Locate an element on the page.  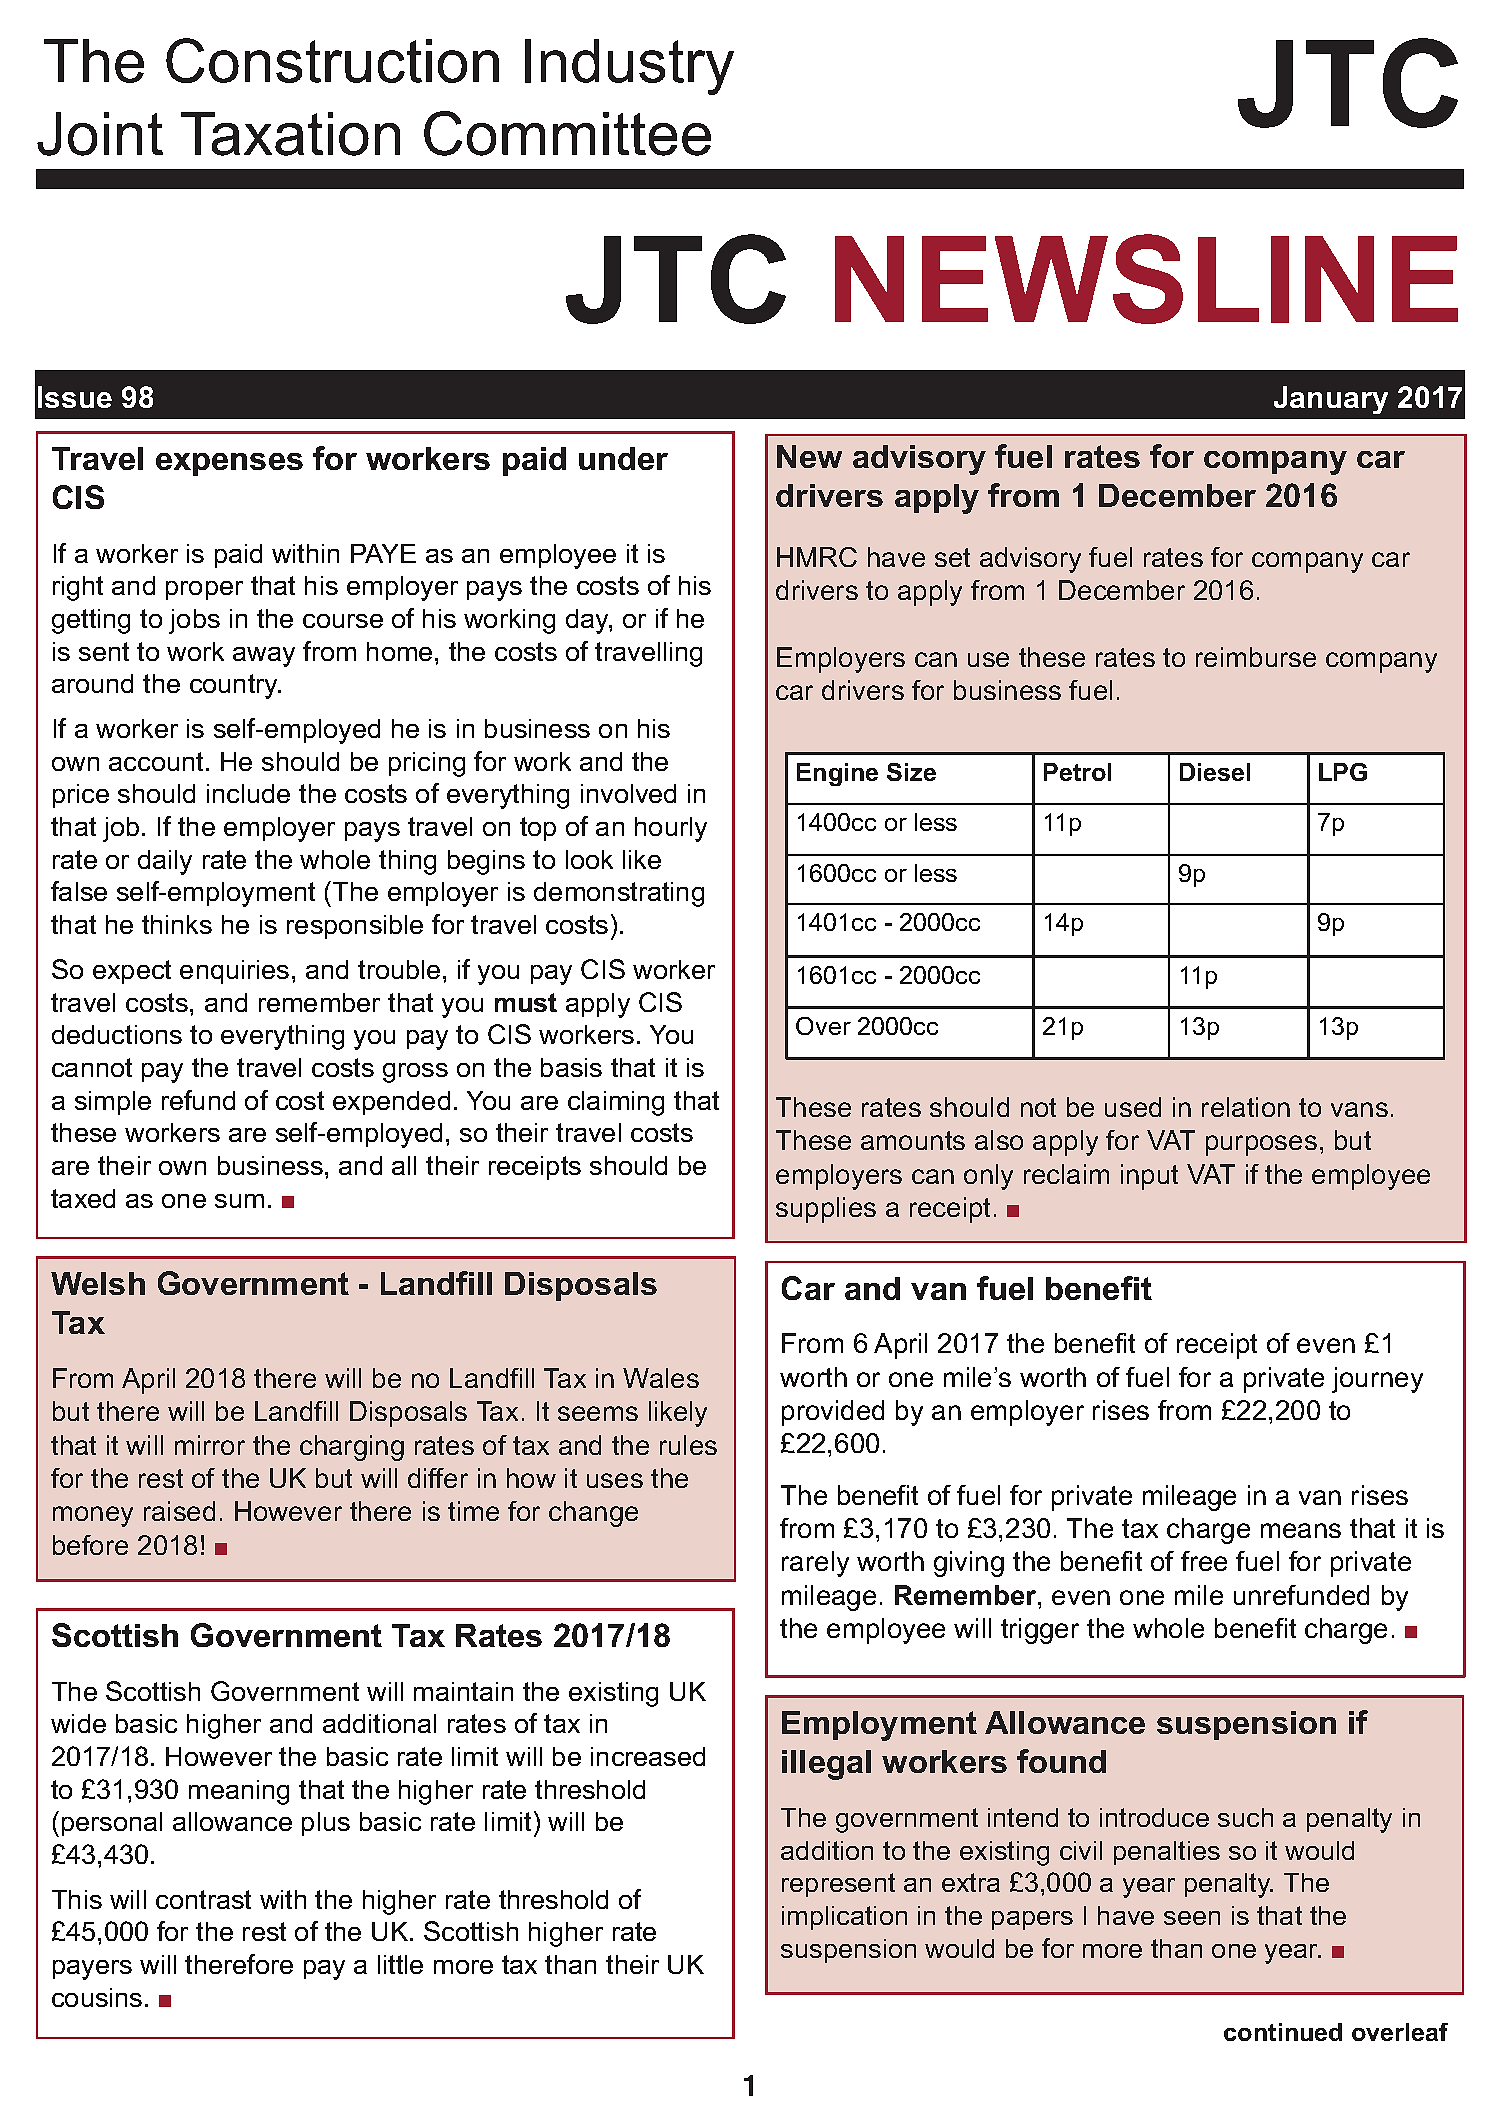
implication is located at coordinates (844, 1918).
